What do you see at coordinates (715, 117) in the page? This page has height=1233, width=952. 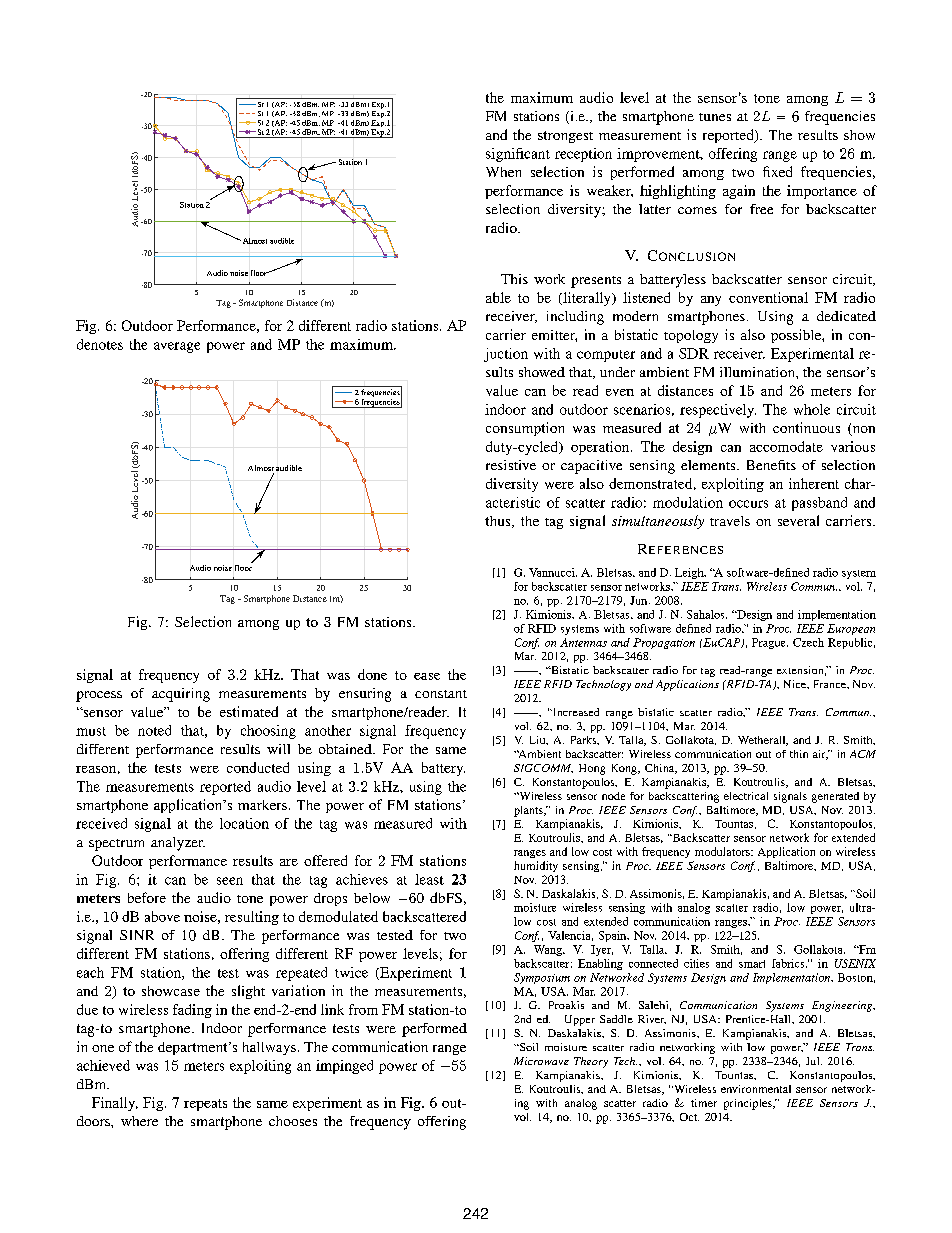 I see `tunes` at bounding box center [715, 117].
